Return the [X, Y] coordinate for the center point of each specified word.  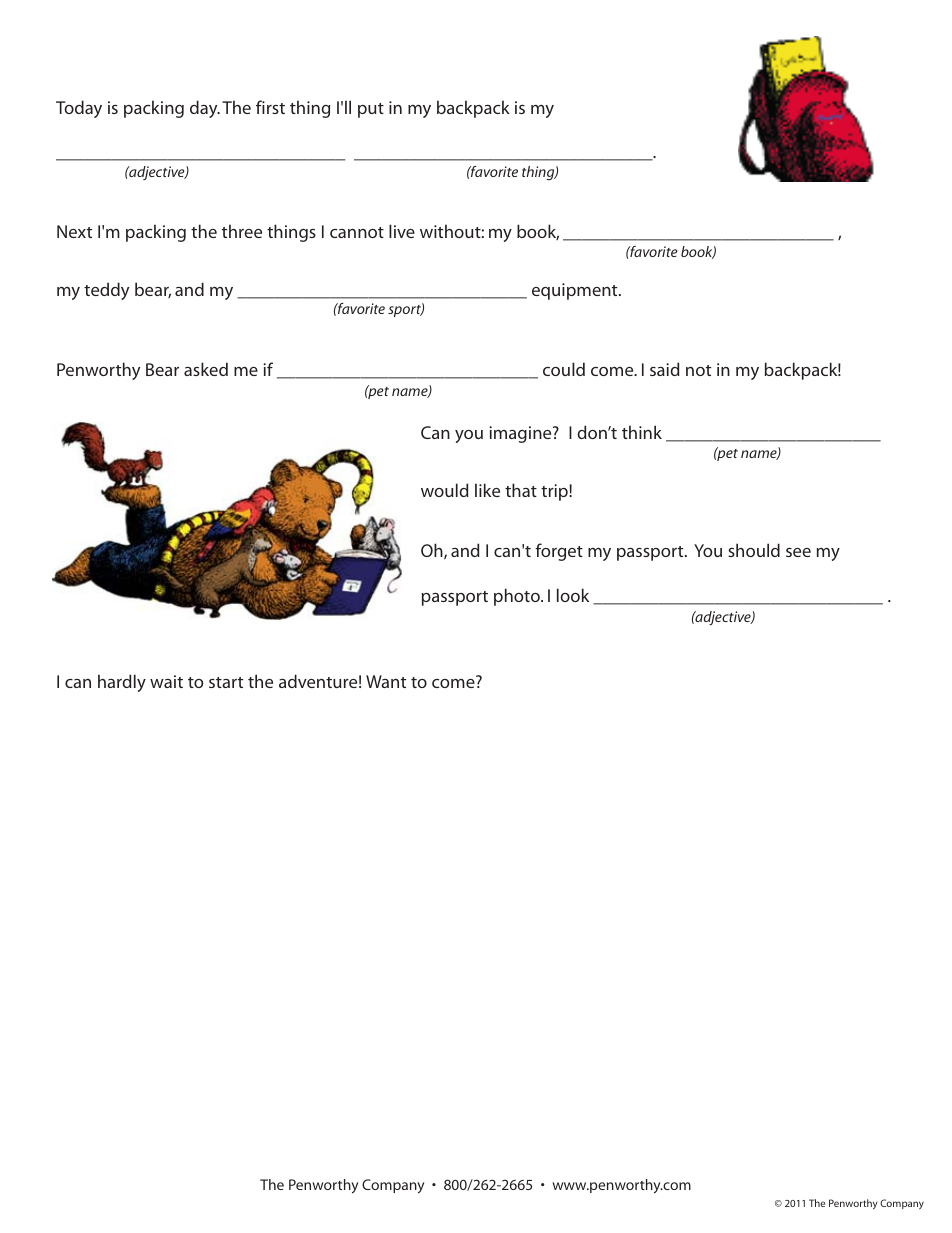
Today [79, 109]
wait [166, 681]
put [371, 110]
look [573, 595]
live [402, 231]
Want [386, 681]
